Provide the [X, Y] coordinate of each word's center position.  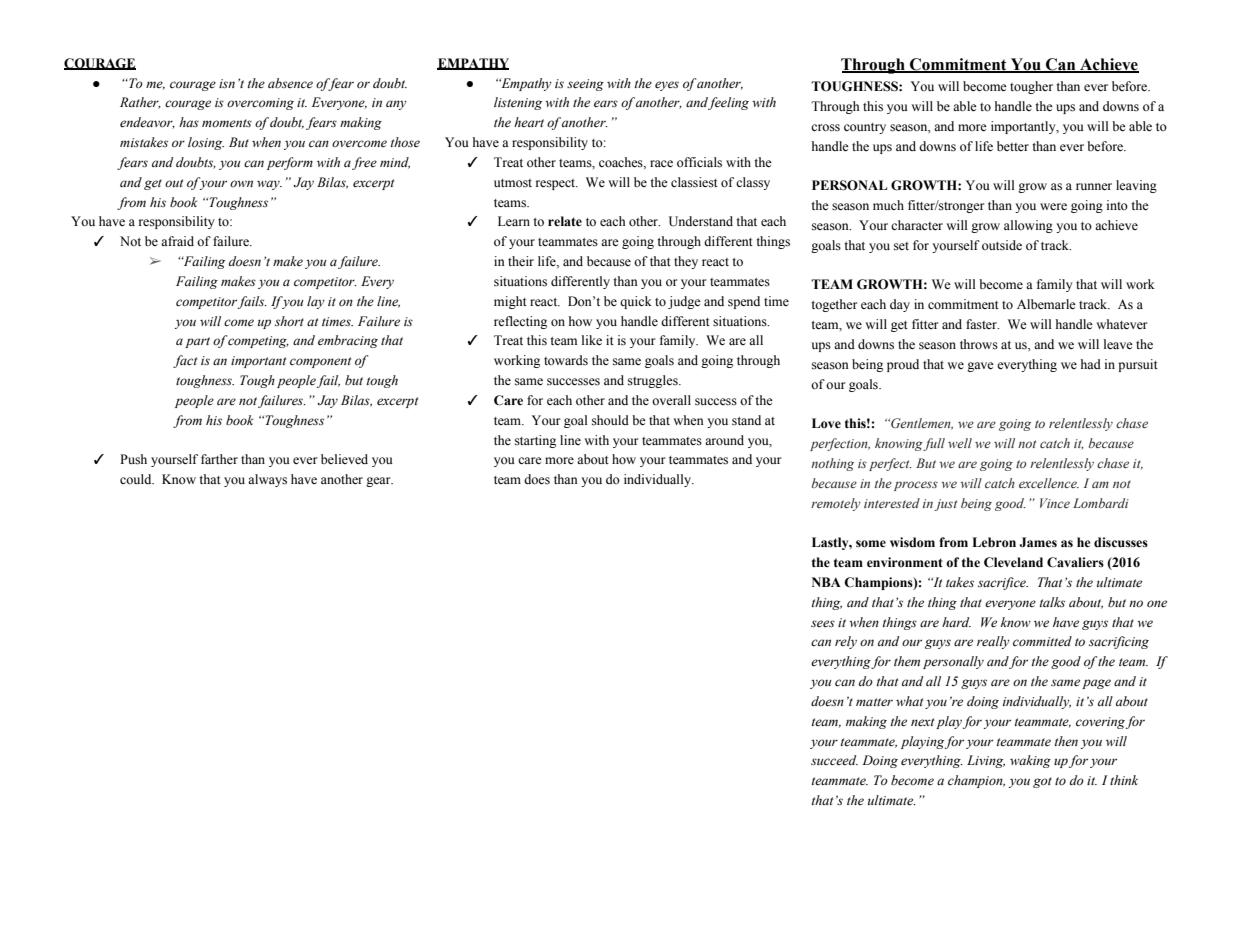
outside [1002, 245]
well [960, 443]
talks [1052, 602]
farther [219, 459]
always [267, 480]
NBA [826, 582]
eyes [667, 86]
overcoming [260, 104]
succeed [834, 760]
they [686, 262]
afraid [177, 241]
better [1013, 146]
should [610, 420]
